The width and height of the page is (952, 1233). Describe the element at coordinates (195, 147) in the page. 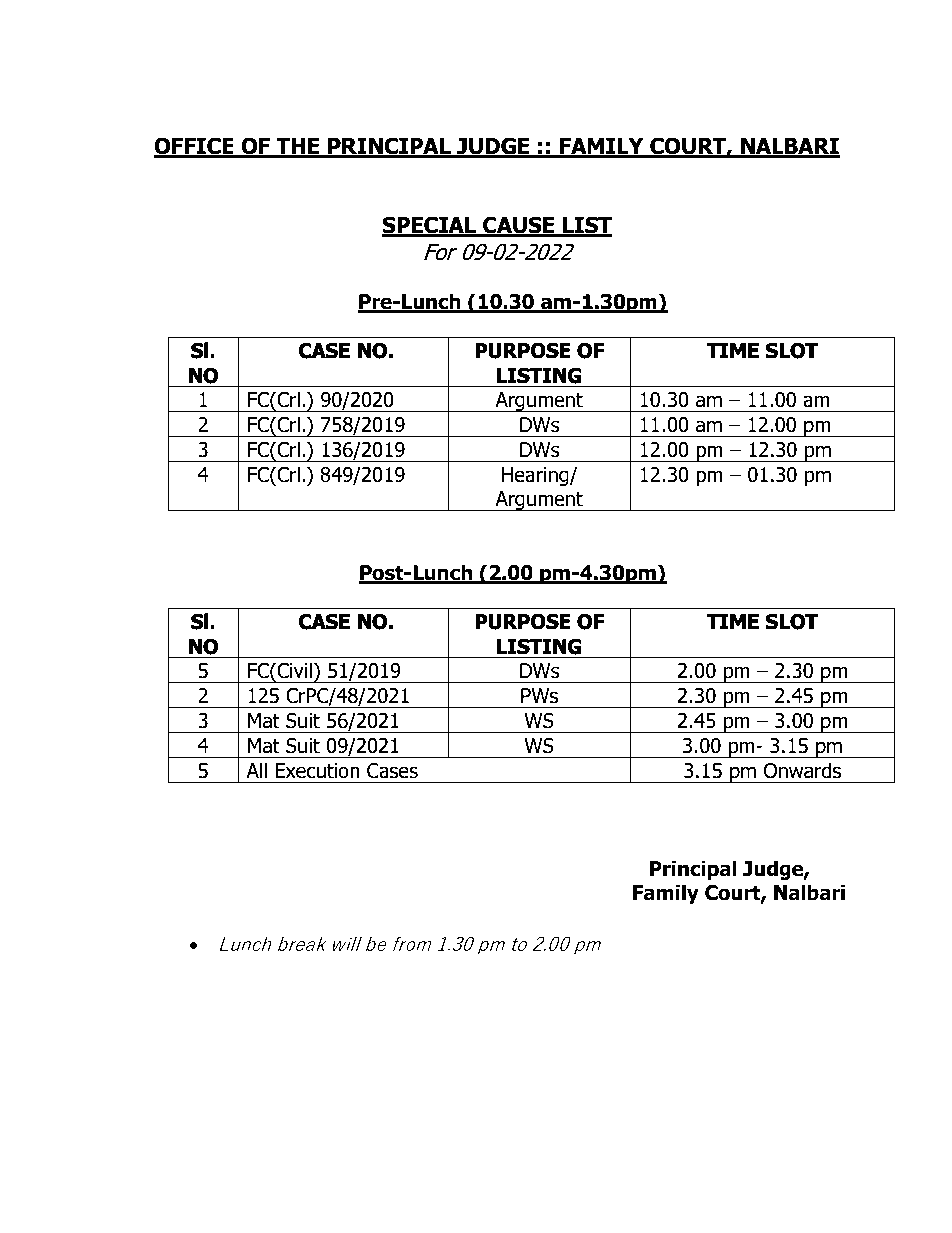

I see `OFFICE` at that location.
